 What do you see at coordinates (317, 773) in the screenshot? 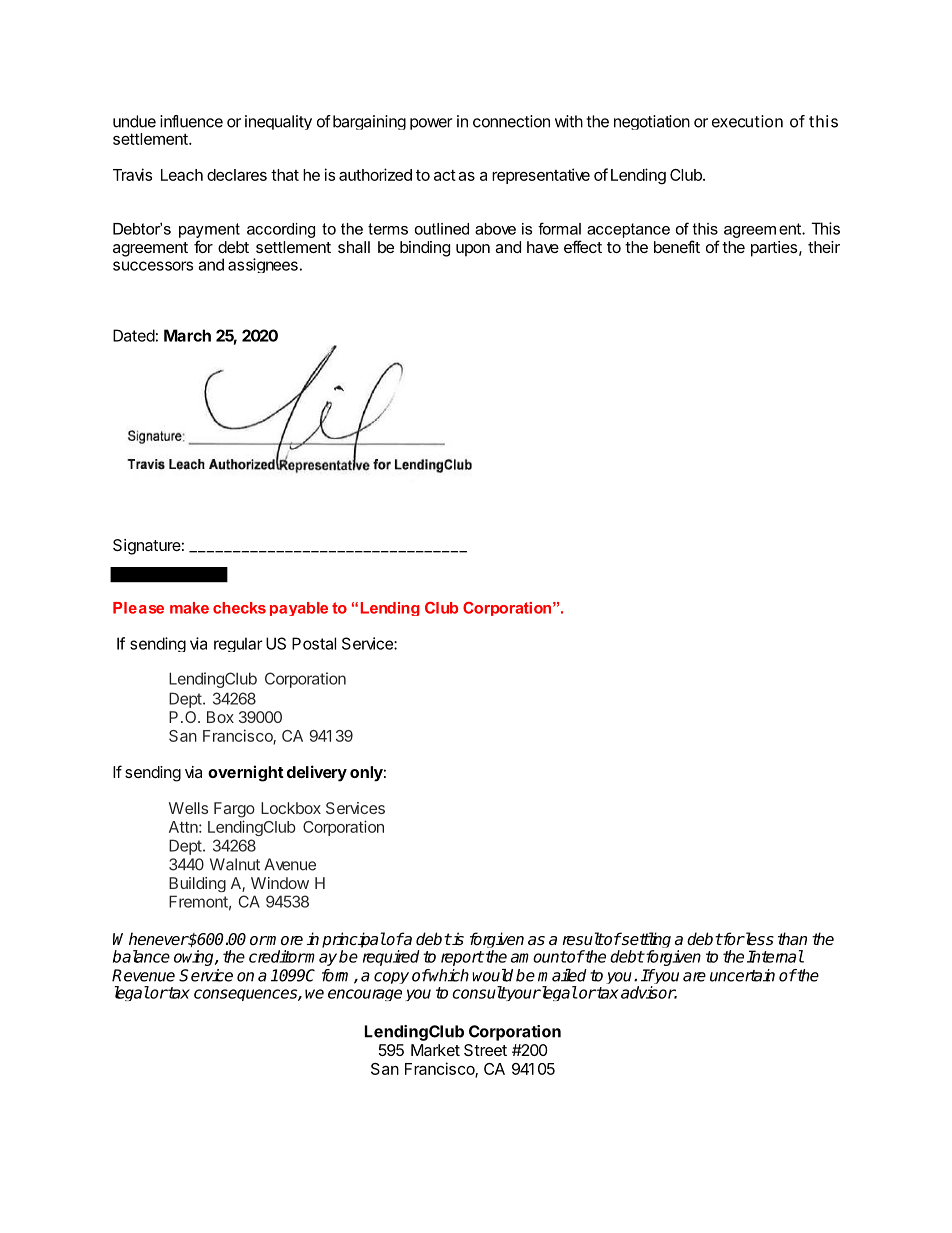
I see `delivery` at bounding box center [317, 773].
